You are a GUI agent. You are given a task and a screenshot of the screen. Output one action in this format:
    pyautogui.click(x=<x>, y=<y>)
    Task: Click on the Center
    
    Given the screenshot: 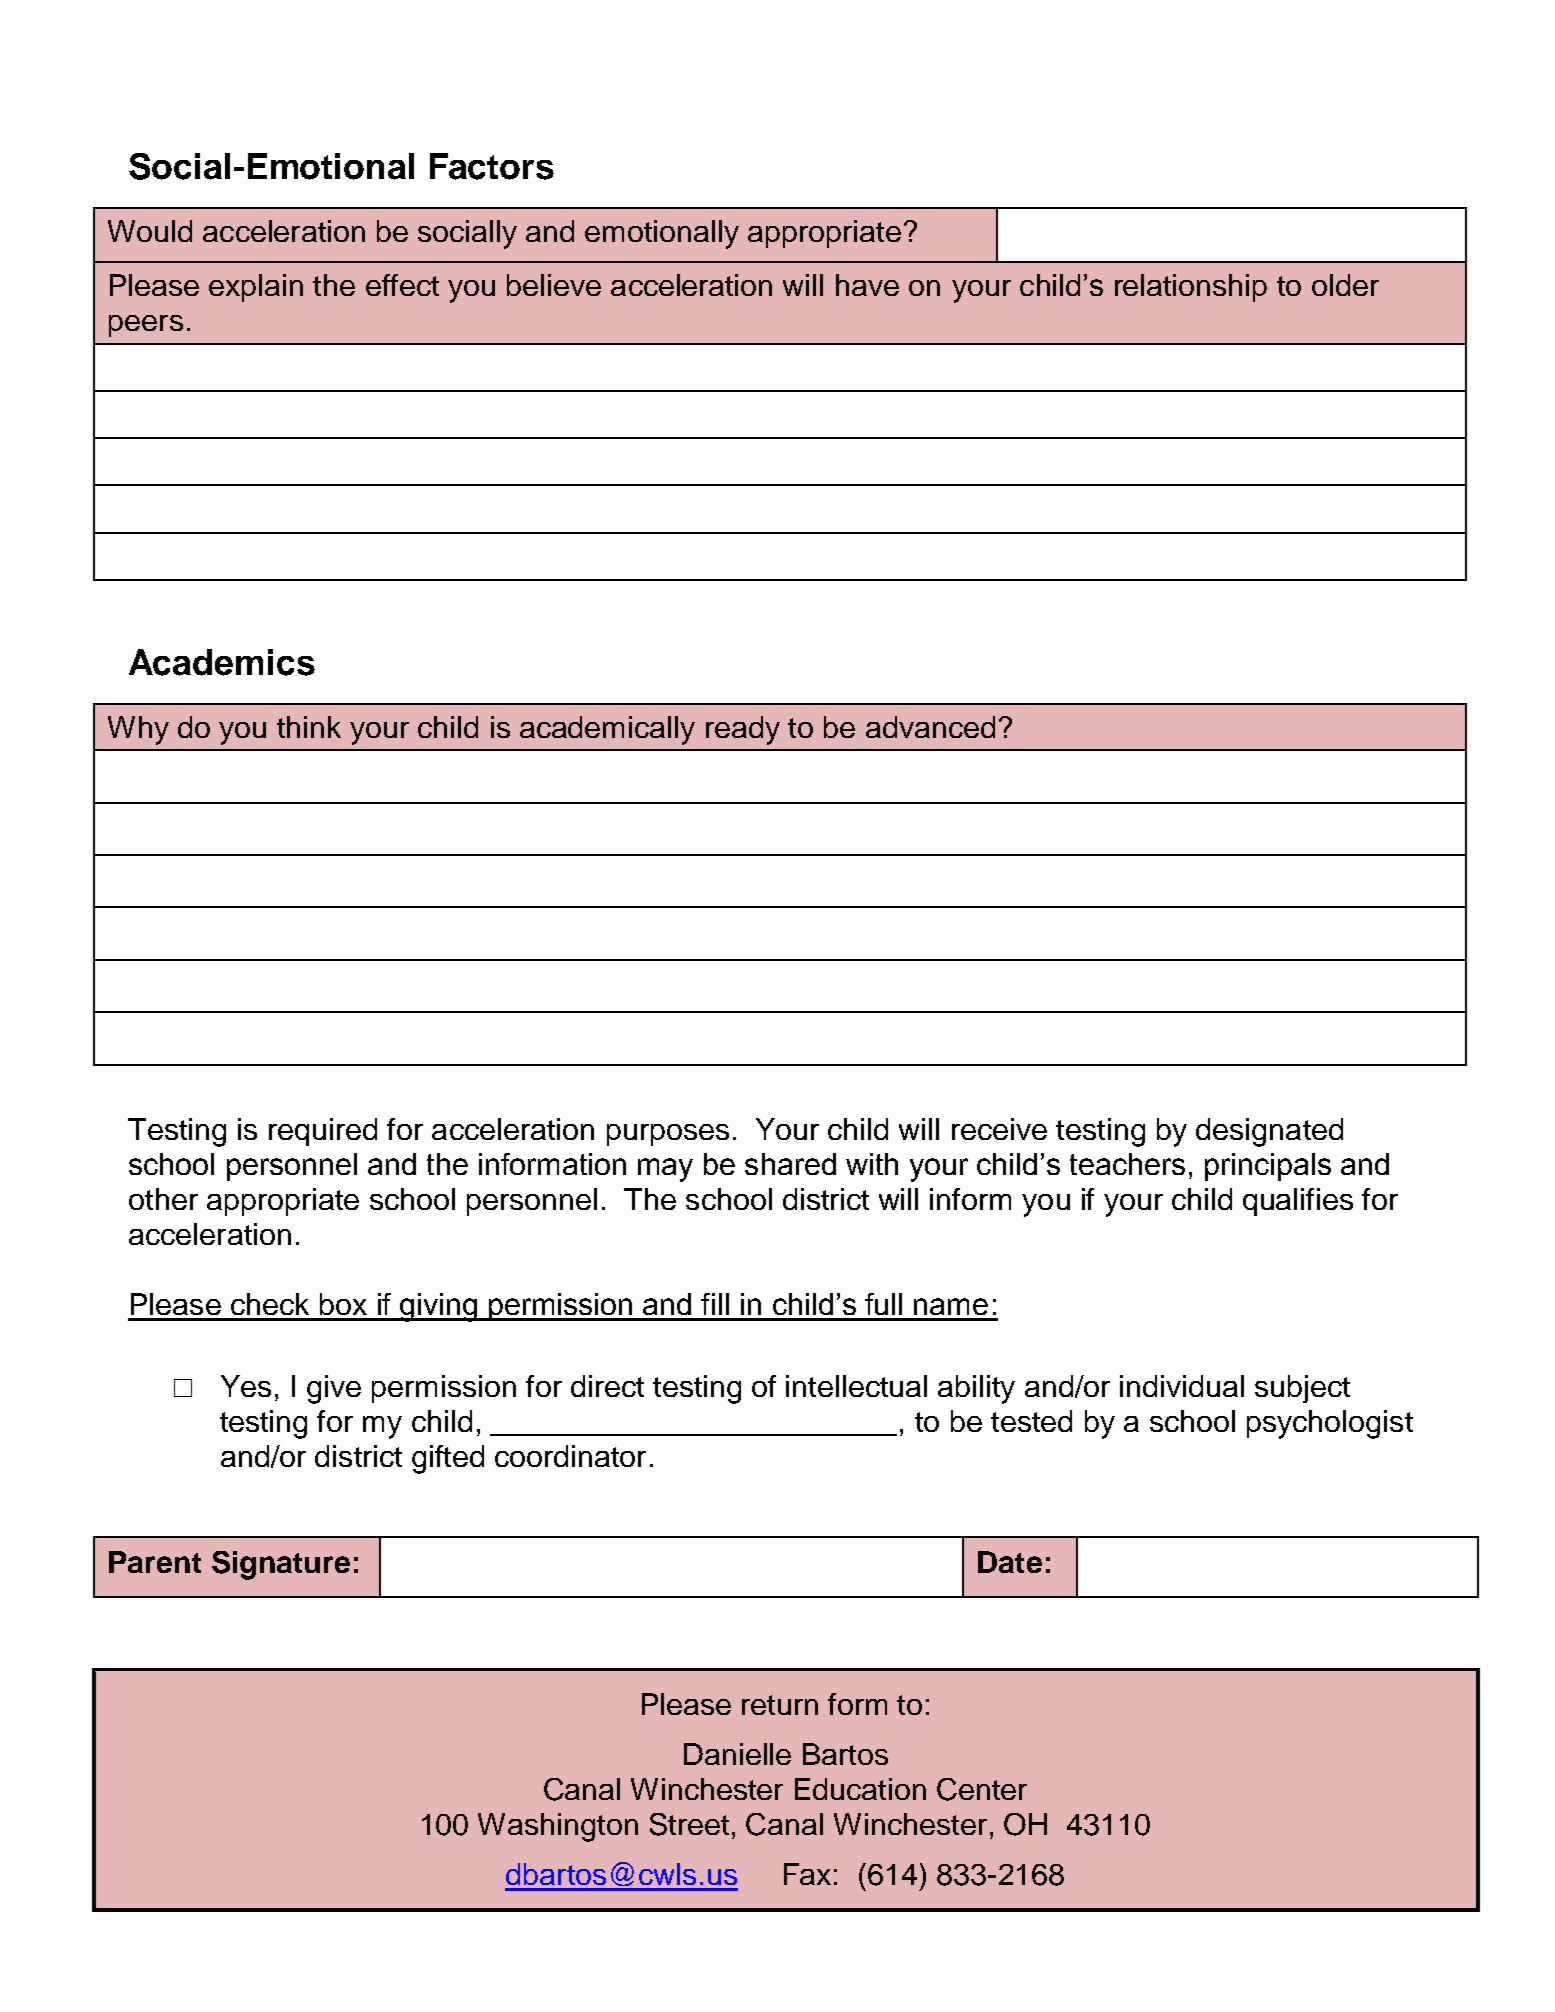 What is the action you would take?
    pyautogui.click(x=982, y=1789)
